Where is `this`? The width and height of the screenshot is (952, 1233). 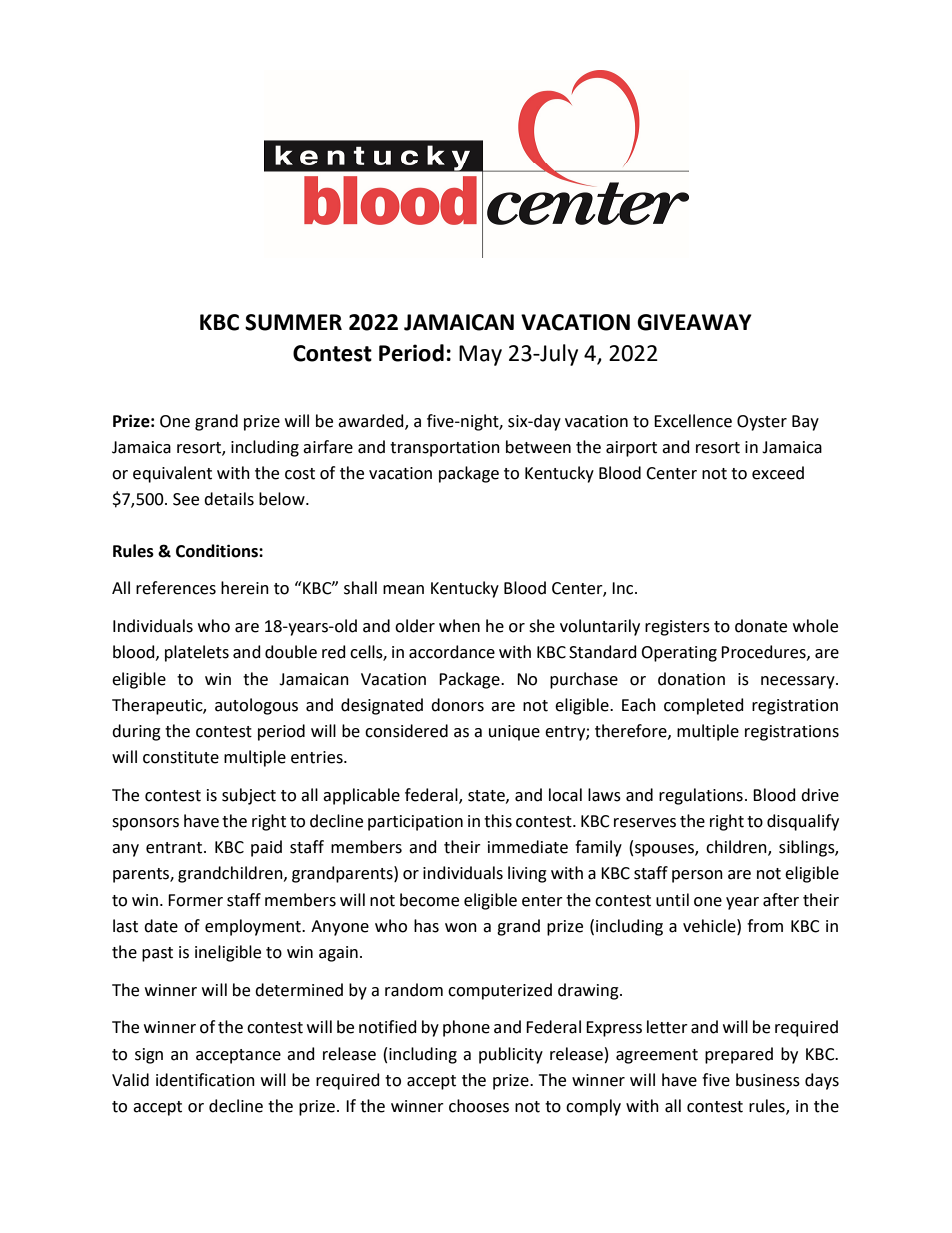 this is located at coordinates (498, 821).
